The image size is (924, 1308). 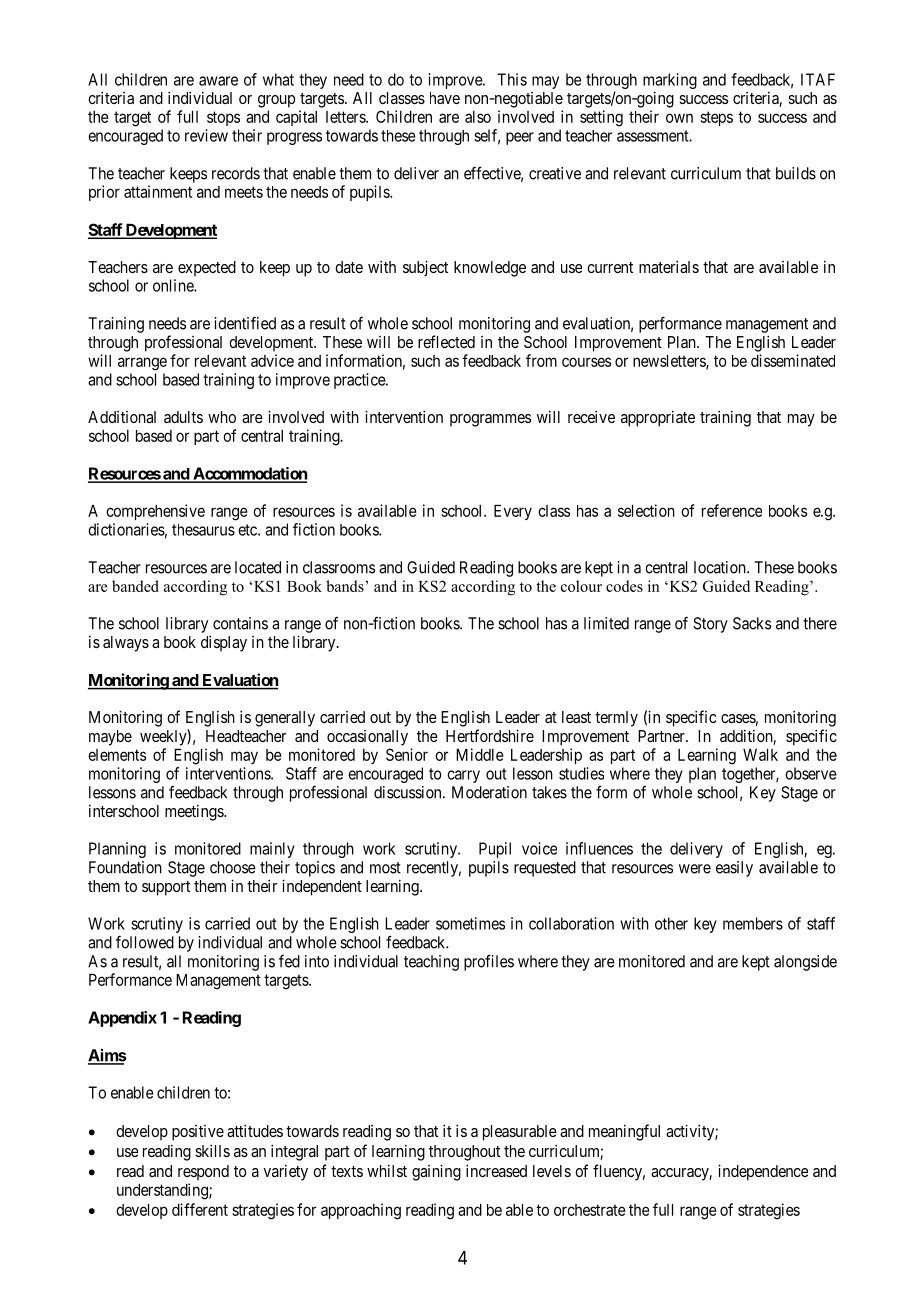 What do you see at coordinates (716, 118) in the screenshot?
I see `steps` at bounding box center [716, 118].
